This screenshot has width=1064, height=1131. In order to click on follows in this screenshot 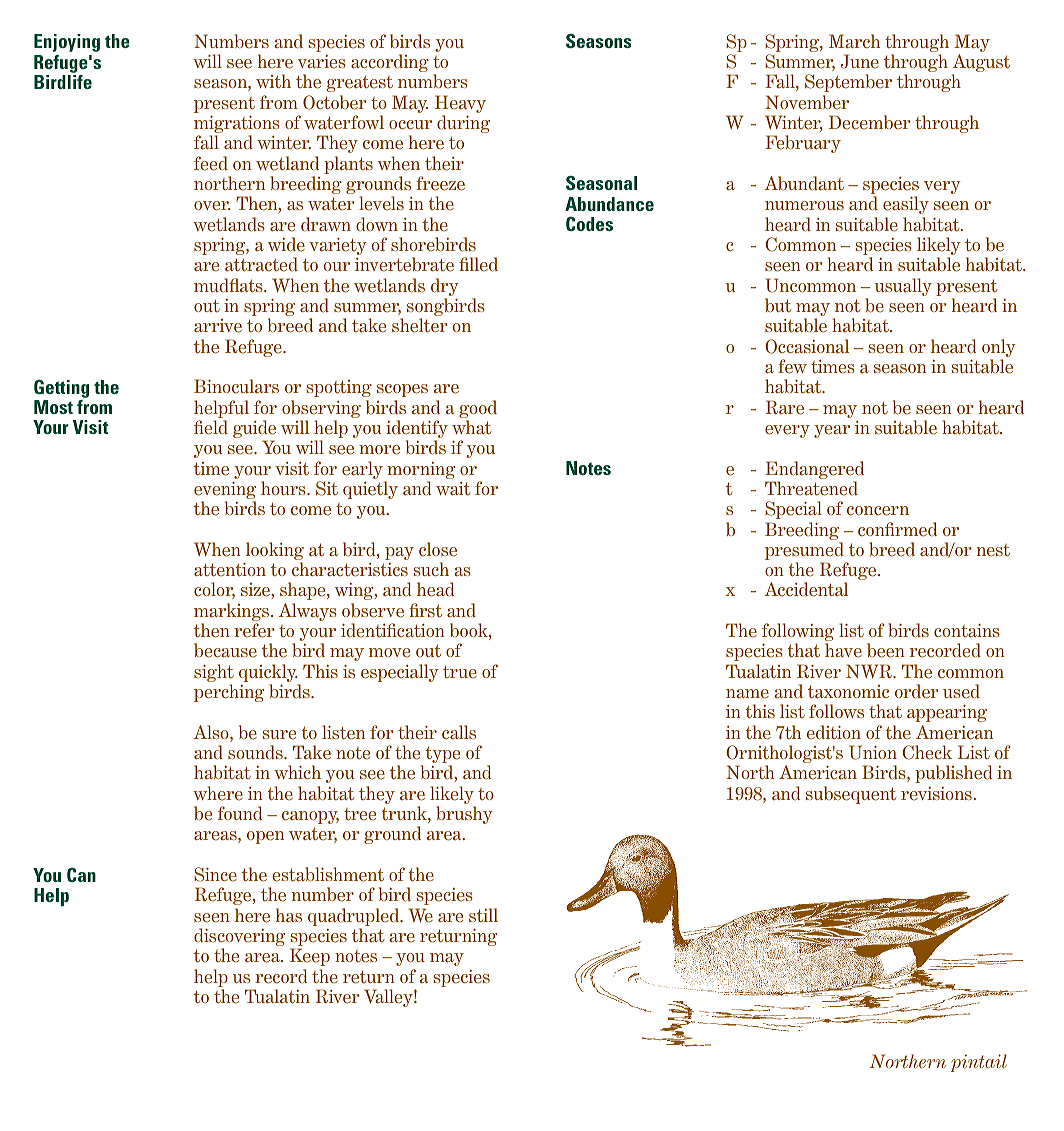, I will do `click(836, 711)`.
